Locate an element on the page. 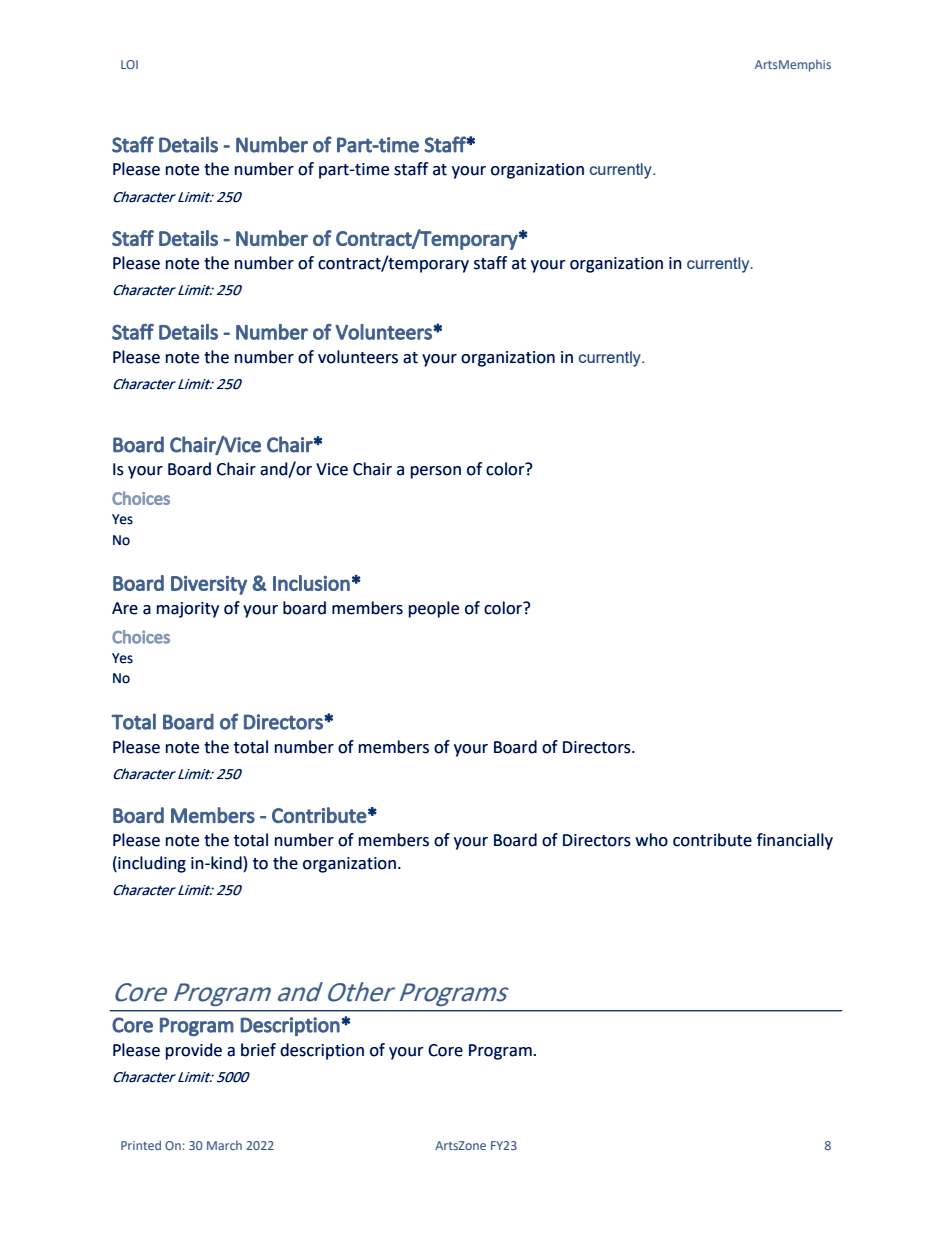 This page has width=952, height=1233. majority is located at coordinates (188, 610).
